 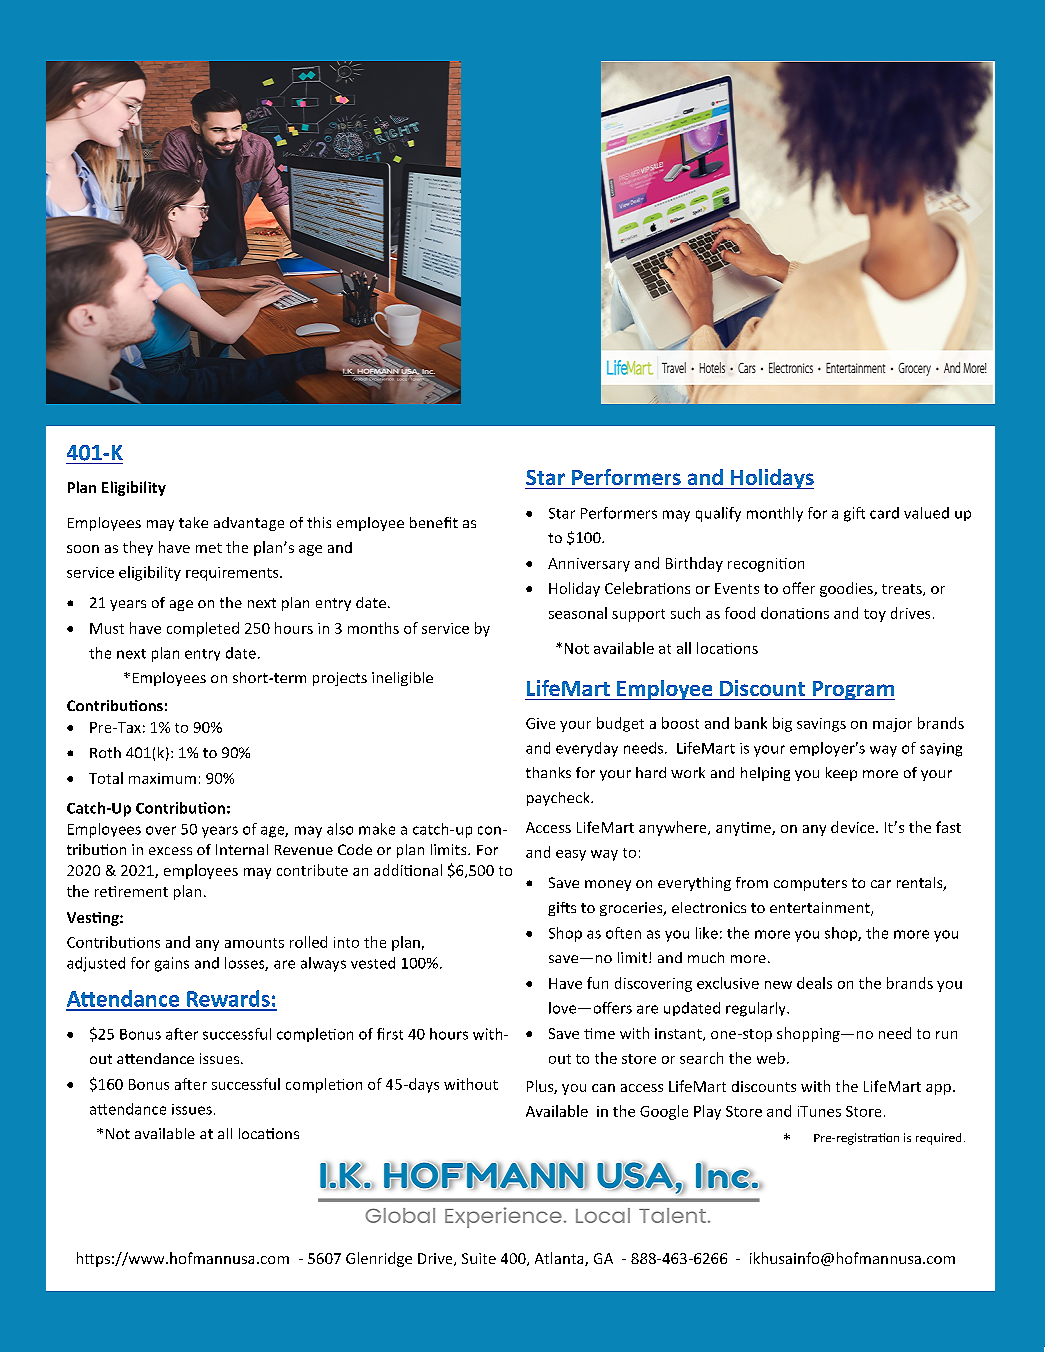 I want to click on Suite, so click(x=479, y=1258).
